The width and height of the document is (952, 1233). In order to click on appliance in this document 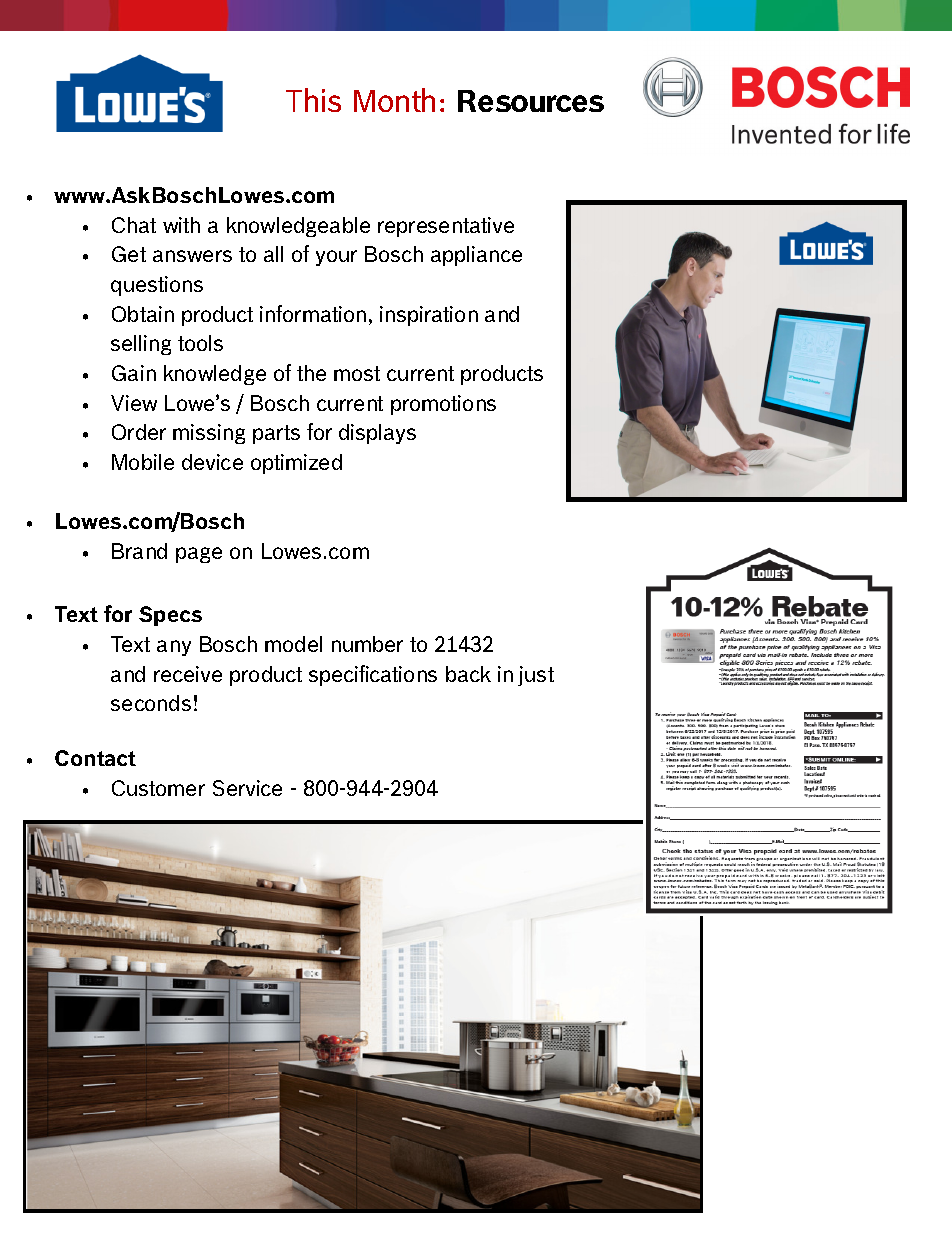, I will do `click(476, 256)`.
